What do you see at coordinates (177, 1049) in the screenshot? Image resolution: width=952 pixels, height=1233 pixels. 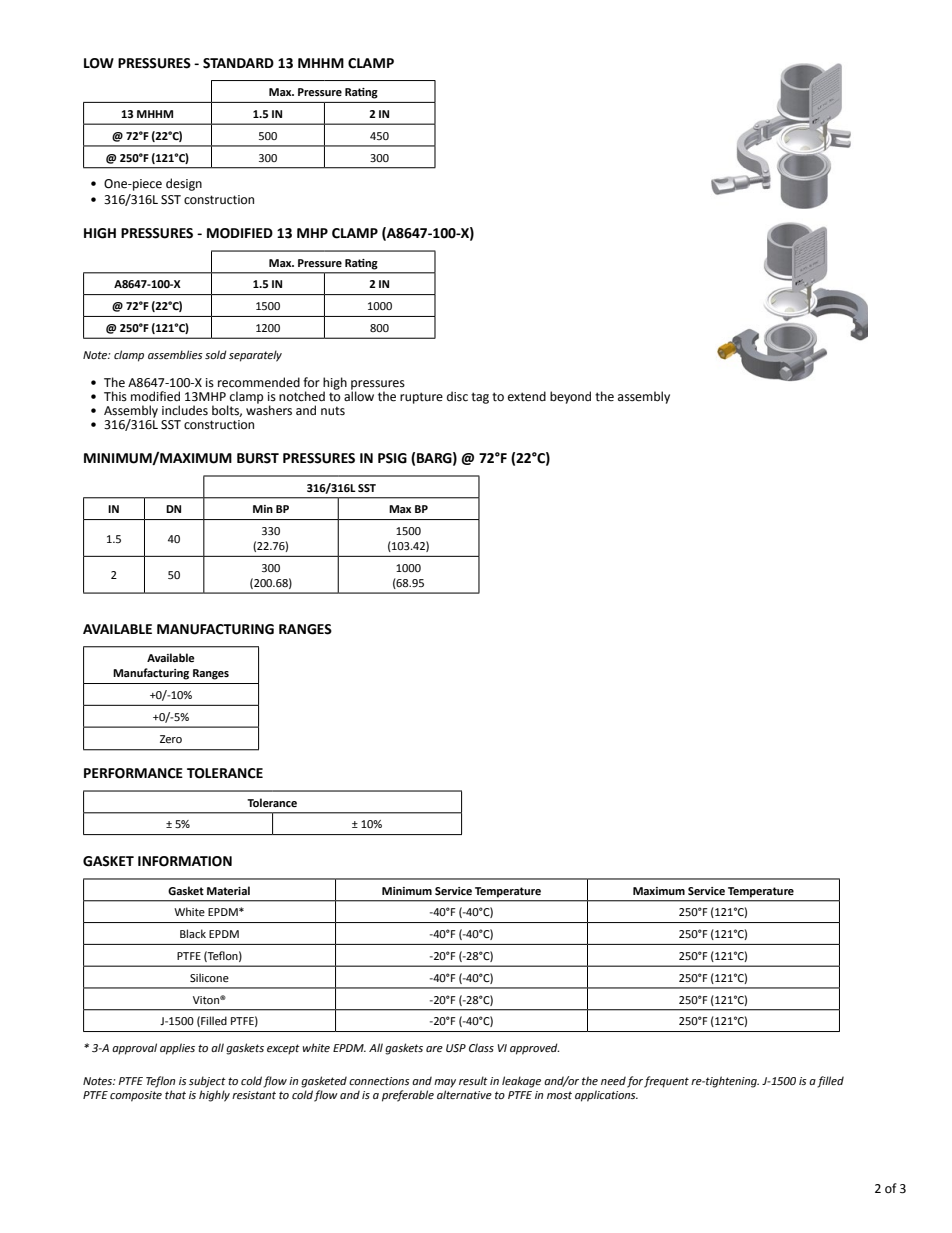 I see `applies` at bounding box center [177, 1049].
